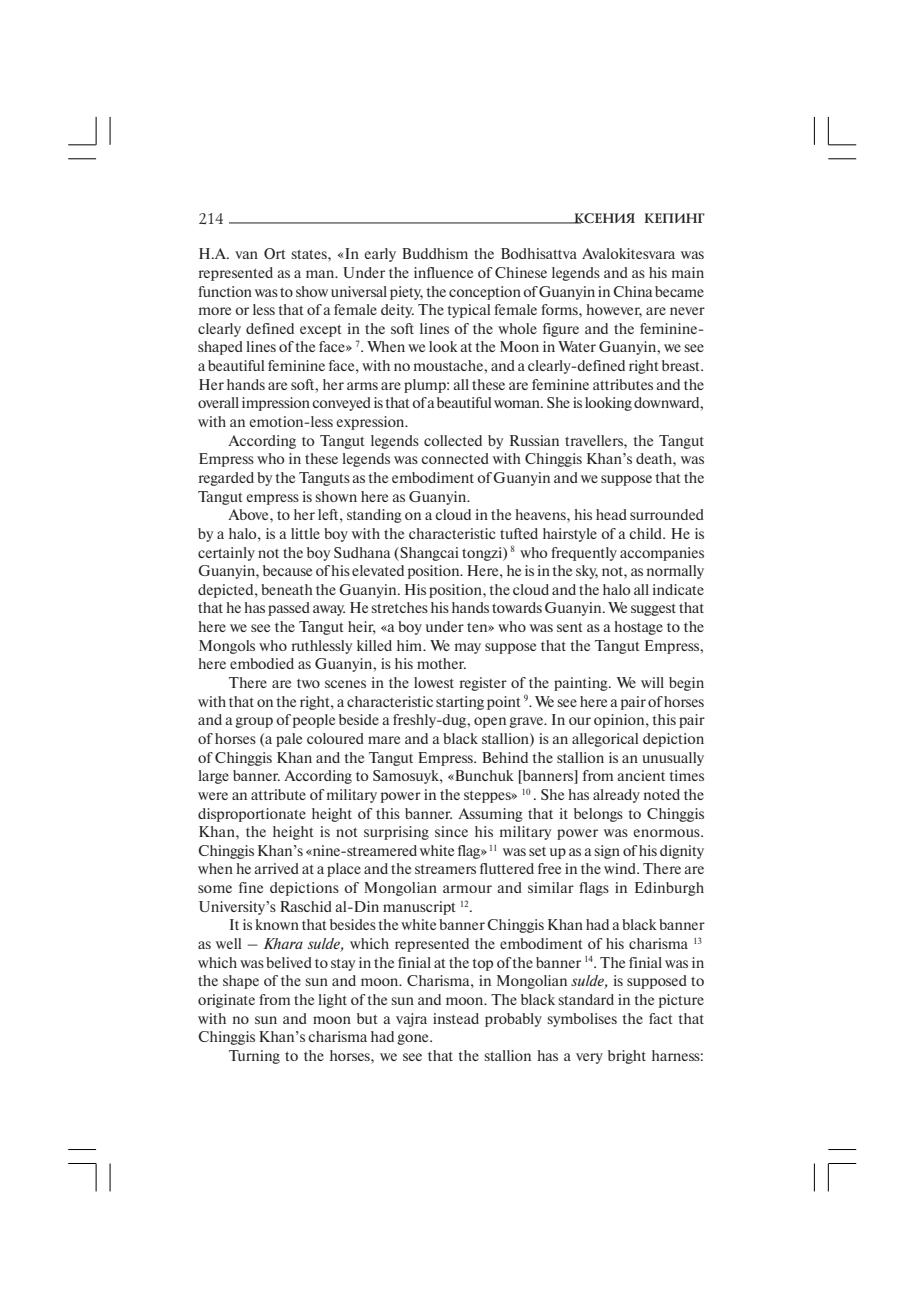 The width and height of the screenshot is (924, 1308). What do you see at coordinates (441, 663) in the screenshot?
I see `mother` at bounding box center [441, 663].
